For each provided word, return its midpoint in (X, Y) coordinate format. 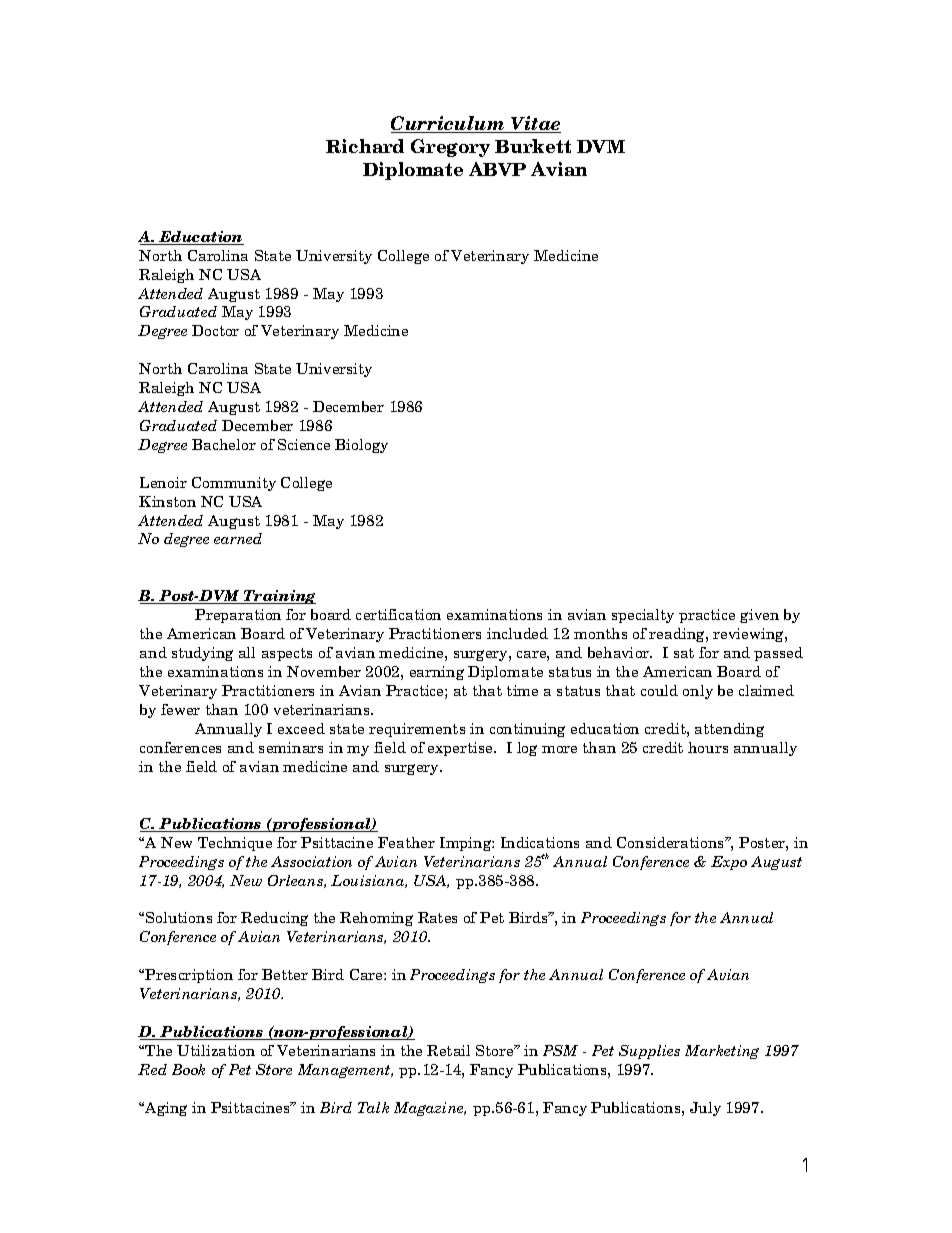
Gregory (450, 148)
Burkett (533, 146)
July (705, 1109)
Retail (448, 1050)
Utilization (216, 1050)
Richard (365, 146)
